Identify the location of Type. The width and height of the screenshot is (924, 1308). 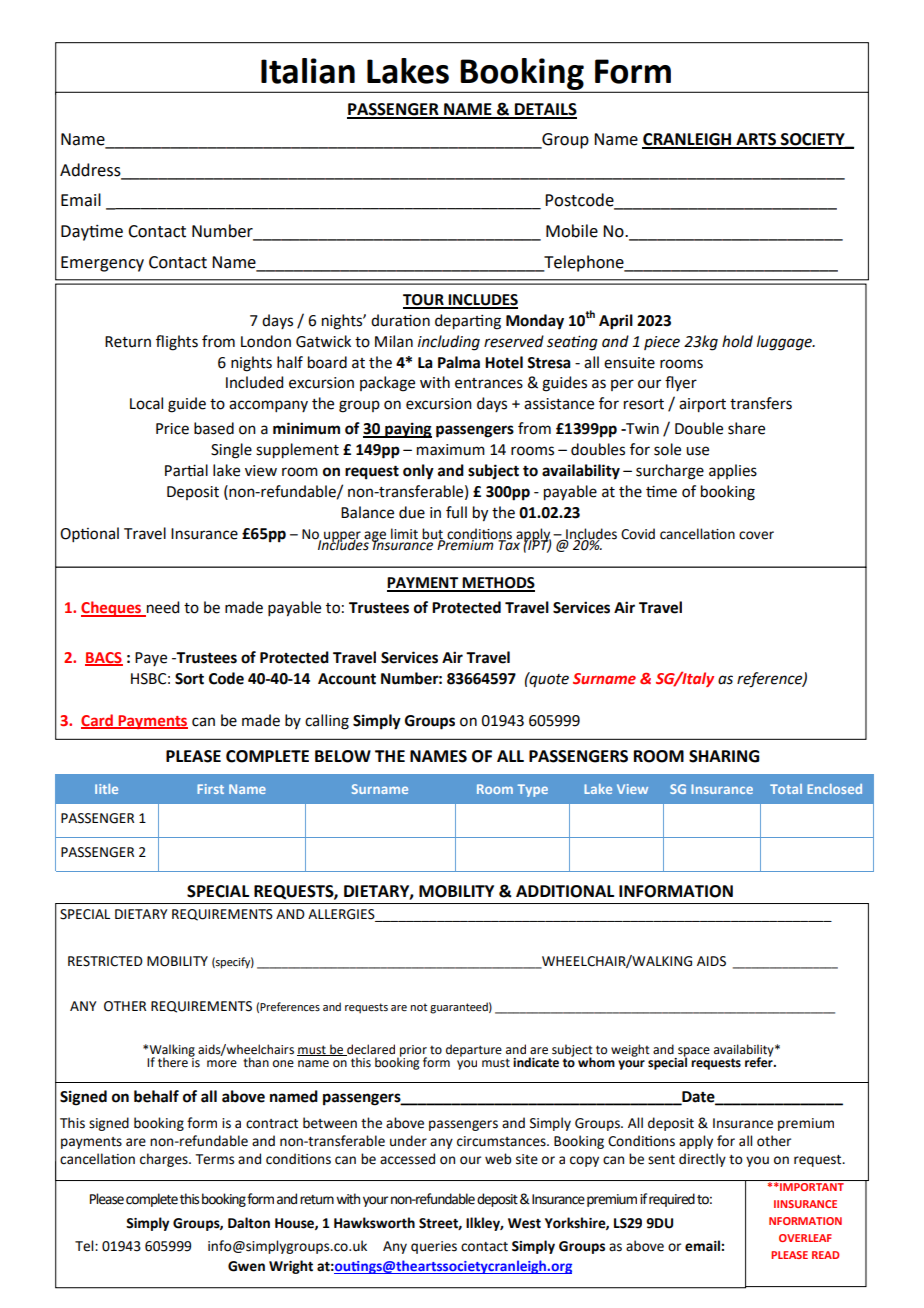
(533, 790).
